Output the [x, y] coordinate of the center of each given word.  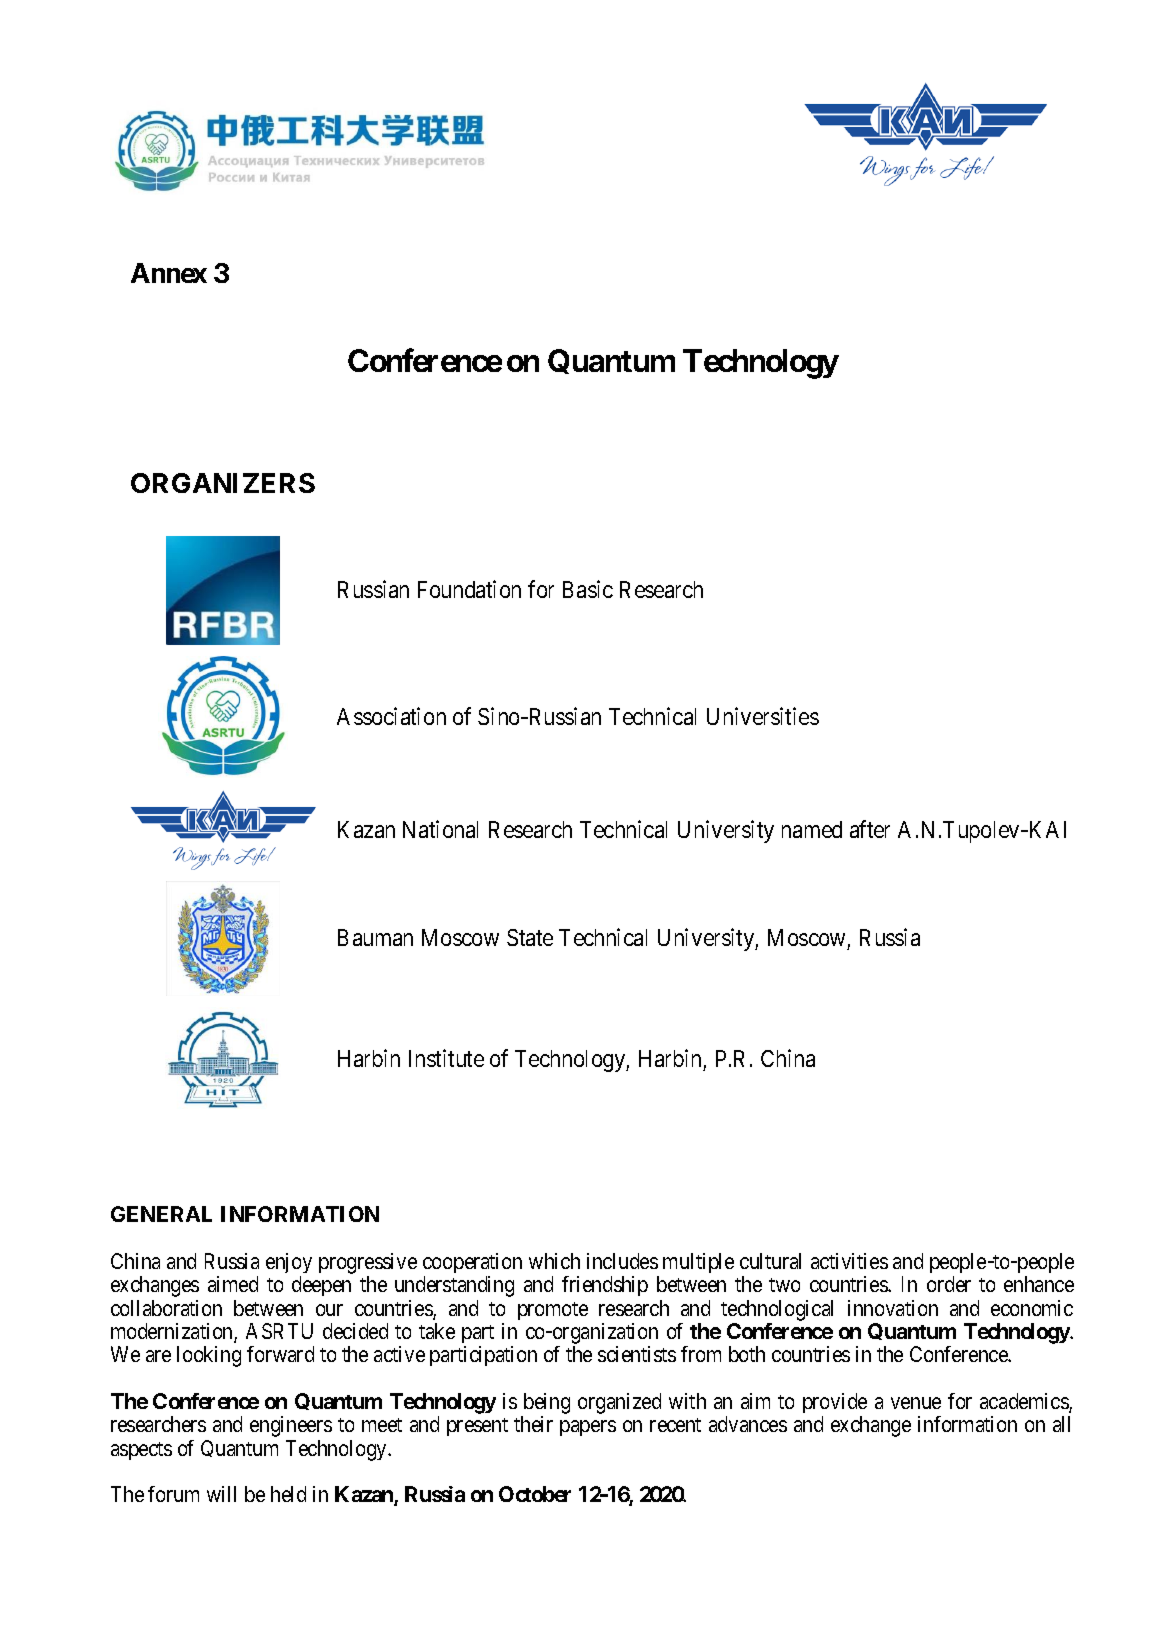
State [530, 937]
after [870, 829]
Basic [588, 589]
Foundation [469, 589]
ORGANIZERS [223, 483]
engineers [291, 1426]
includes [622, 1261]
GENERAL [161, 1214]
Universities [763, 716]
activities [849, 1261]
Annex [169, 273]
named [812, 829]
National [440, 829]
